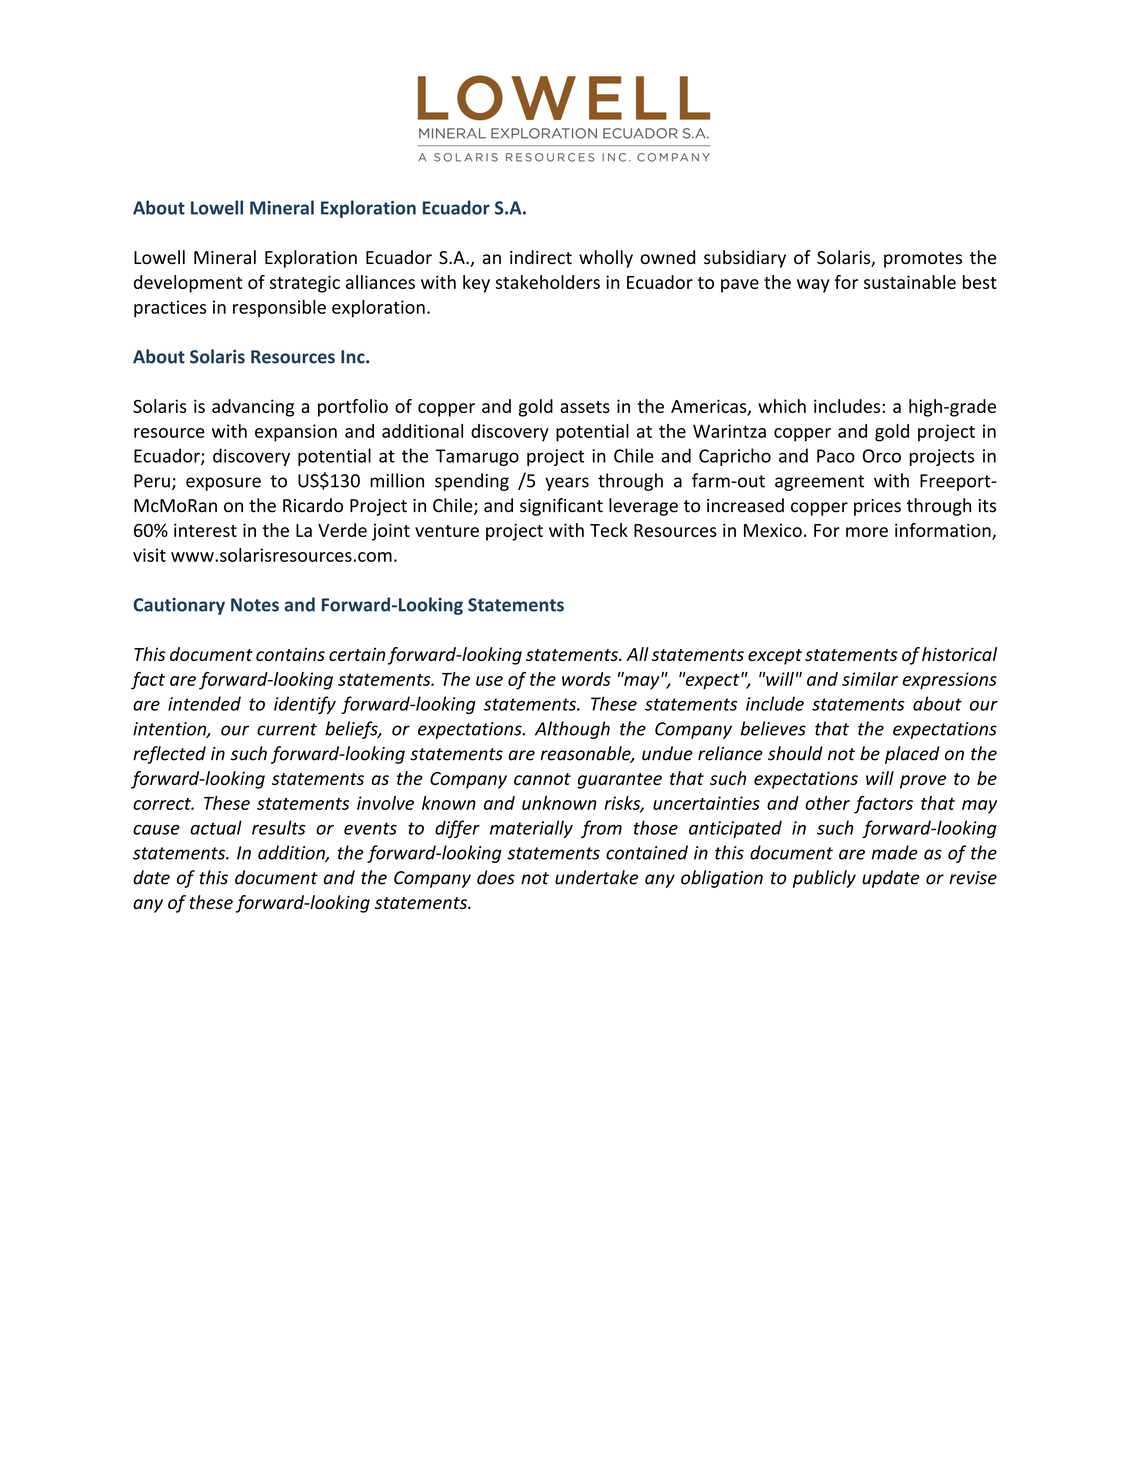 This page has width=1130, height=1463. Describe the element at coordinates (278, 827) in the page. I see `results` at that location.
